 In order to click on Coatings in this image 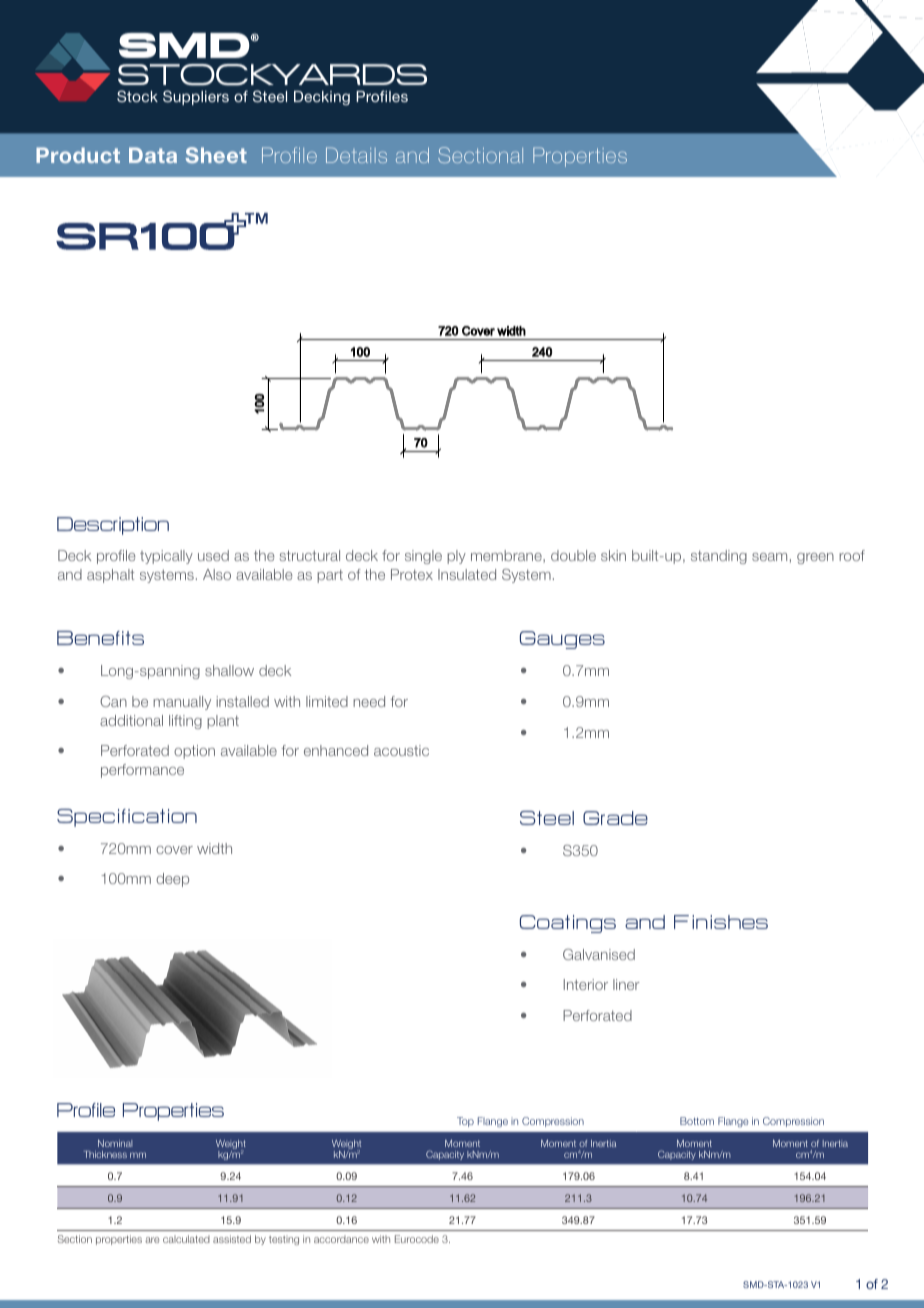, I will do `click(568, 924)`.
